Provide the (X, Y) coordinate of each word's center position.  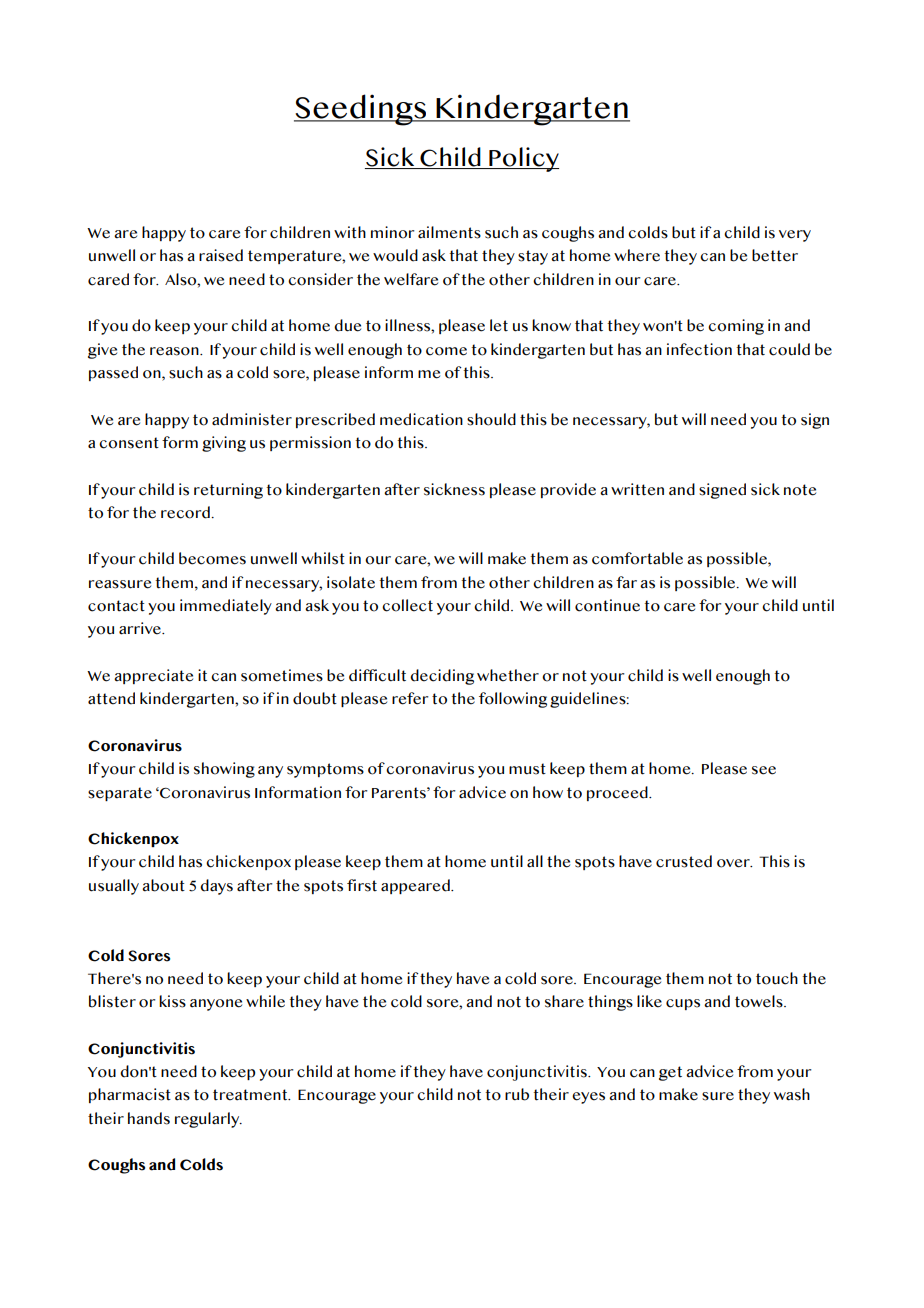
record (186, 512)
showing (224, 770)
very (795, 236)
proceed (618, 793)
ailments (449, 232)
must (527, 769)
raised (221, 255)
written (637, 489)
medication (421, 419)
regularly (208, 1120)
